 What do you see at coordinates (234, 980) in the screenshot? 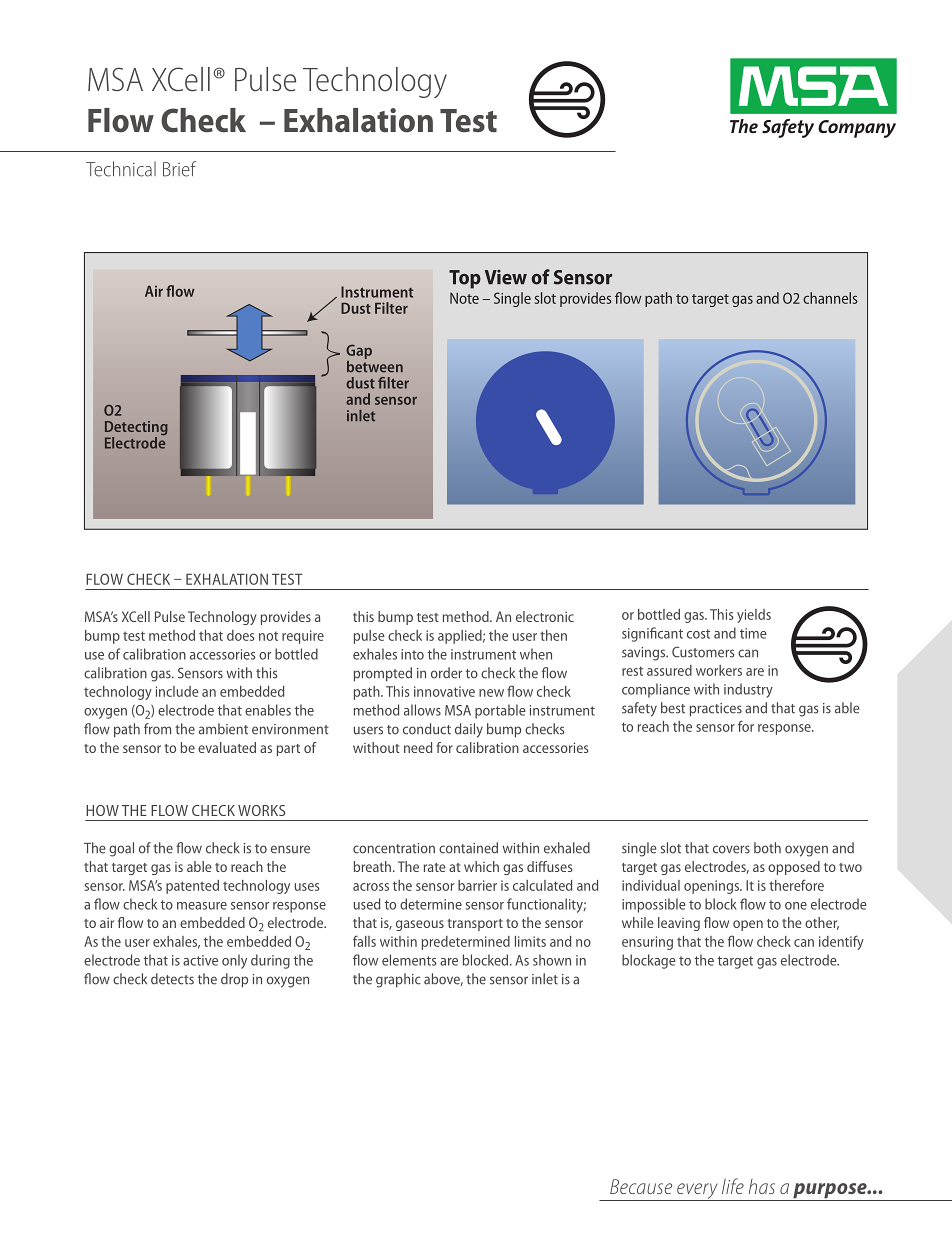
I see `drop` at bounding box center [234, 980].
